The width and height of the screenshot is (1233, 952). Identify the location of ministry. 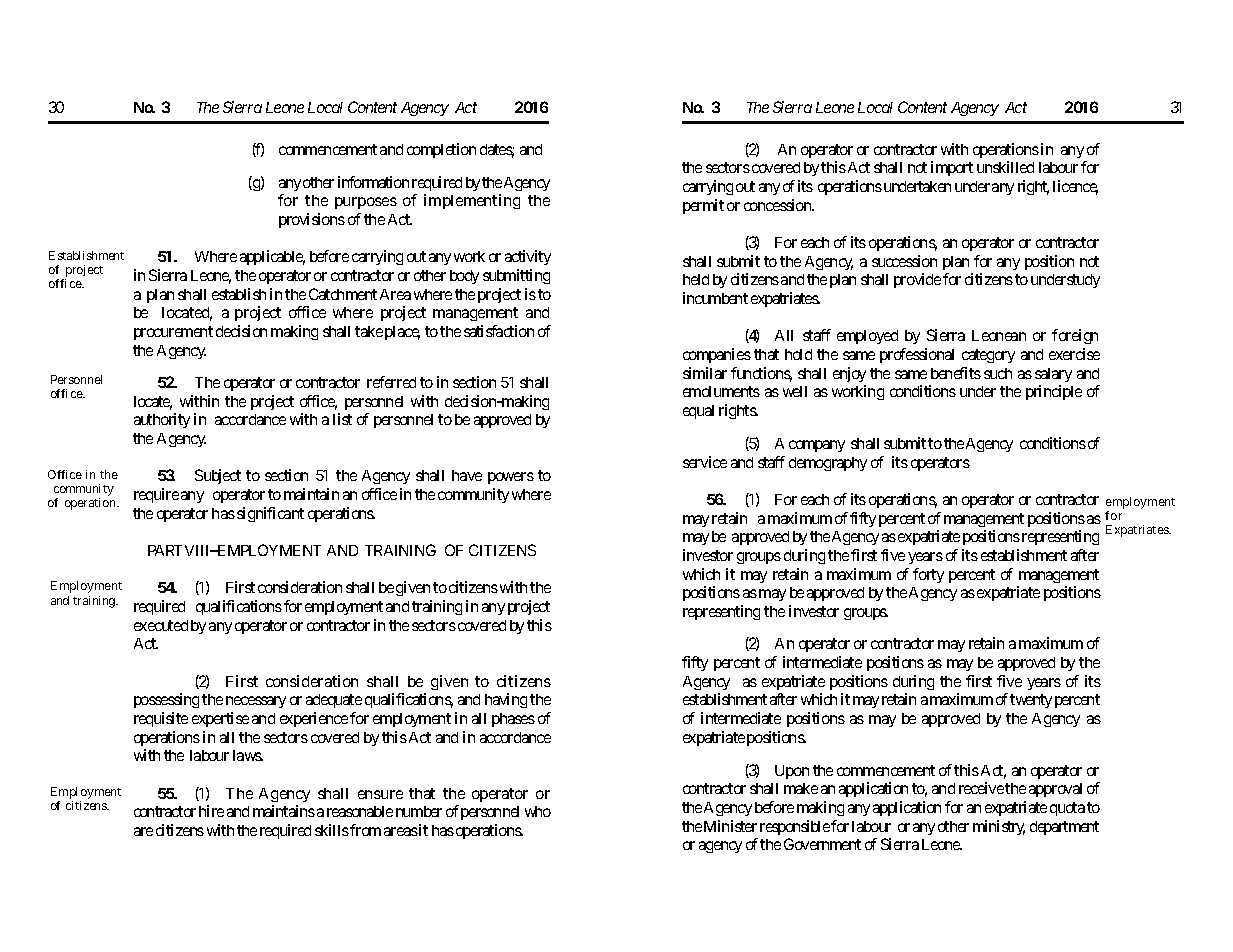
(999, 827).
